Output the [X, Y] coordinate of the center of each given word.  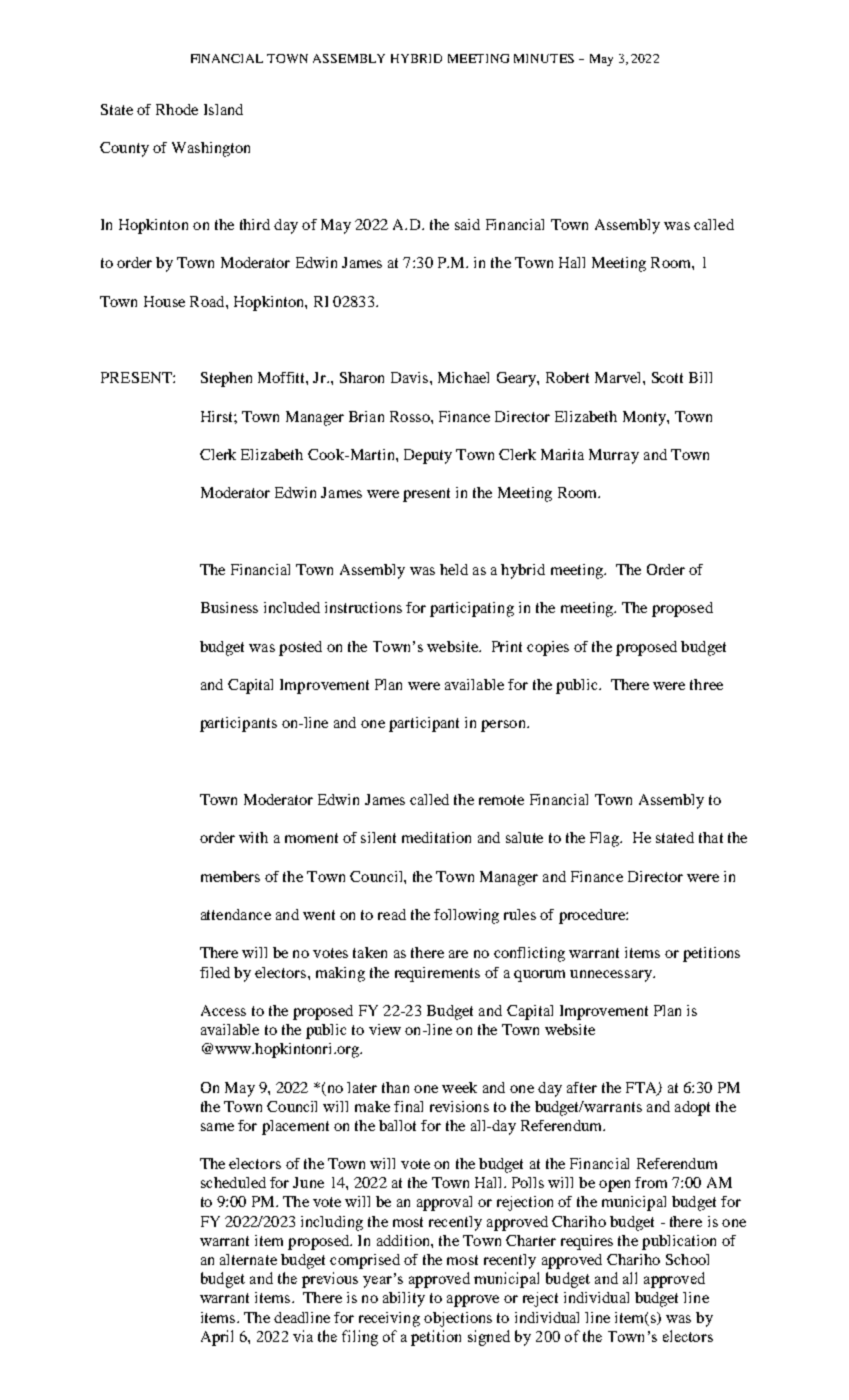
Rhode [177, 109]
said [467, 224]
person [504, 726]
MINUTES [544, 58]
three [706, 684]
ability [404, 1299]
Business [229, 607]
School [687, 1259]
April [217, 1338]
